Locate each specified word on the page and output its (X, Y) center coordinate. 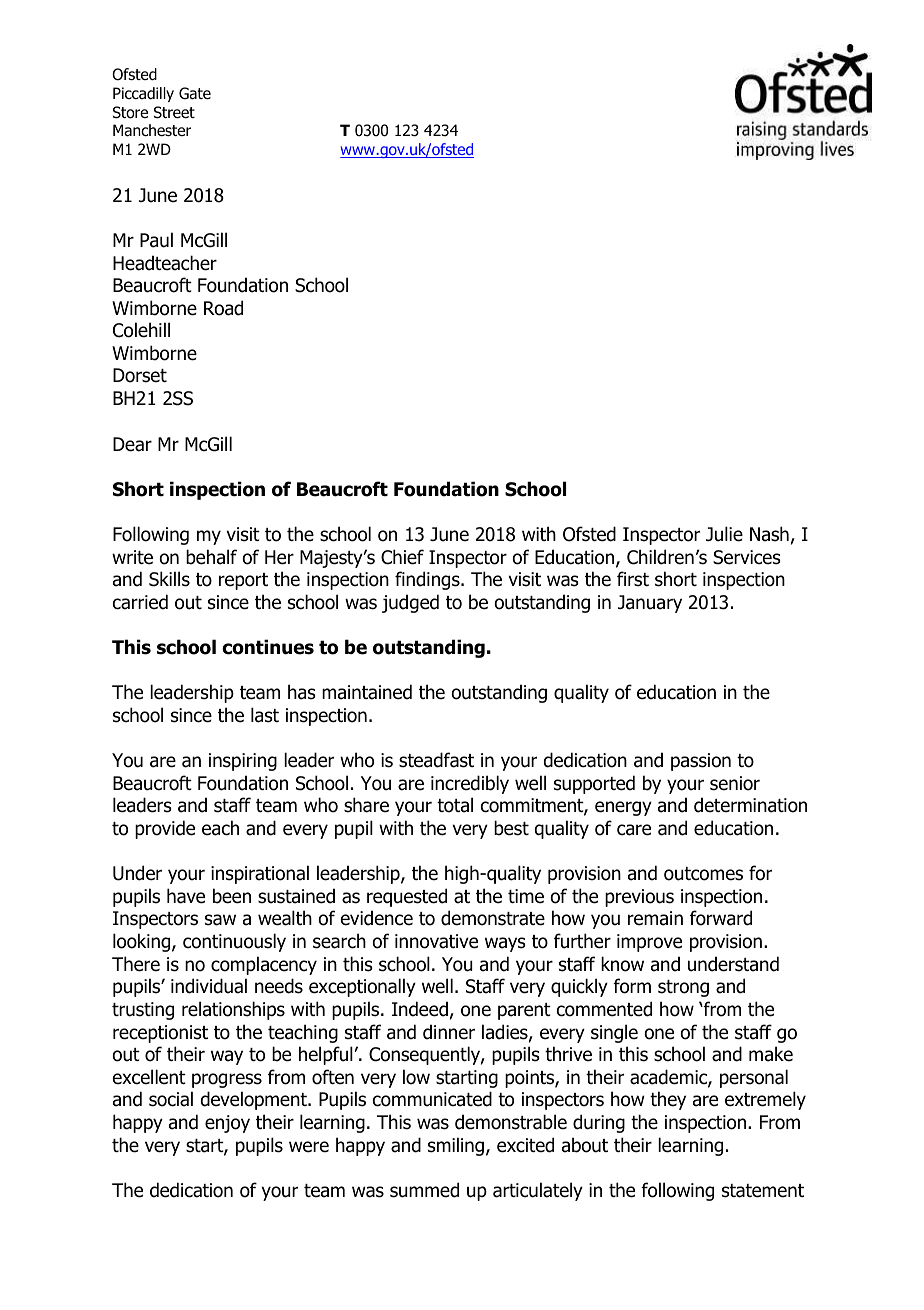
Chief (402, 557)
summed (424, 1190)
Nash (769, 534)
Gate (195, 93)
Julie (724, 534)
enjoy (227, 1124)
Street (174, 112)
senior (735, 783)
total (455, 805)
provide (165, 829)
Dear (132, 444)
